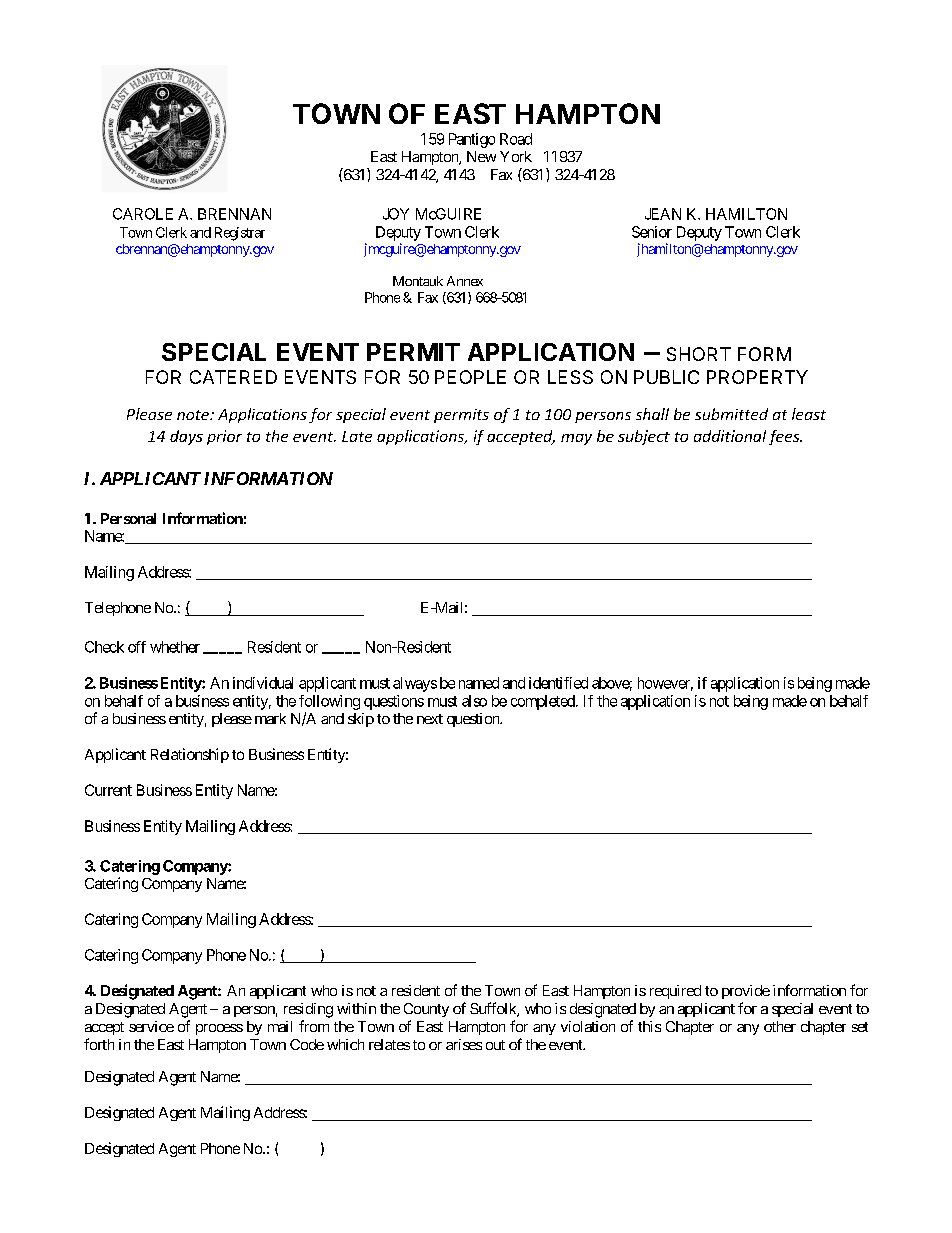 The width and height of the document is (952, 1233). What do you see at coordinates (663, 214) in the document?
I see `JEAN` at bounding box center [663, 214].
